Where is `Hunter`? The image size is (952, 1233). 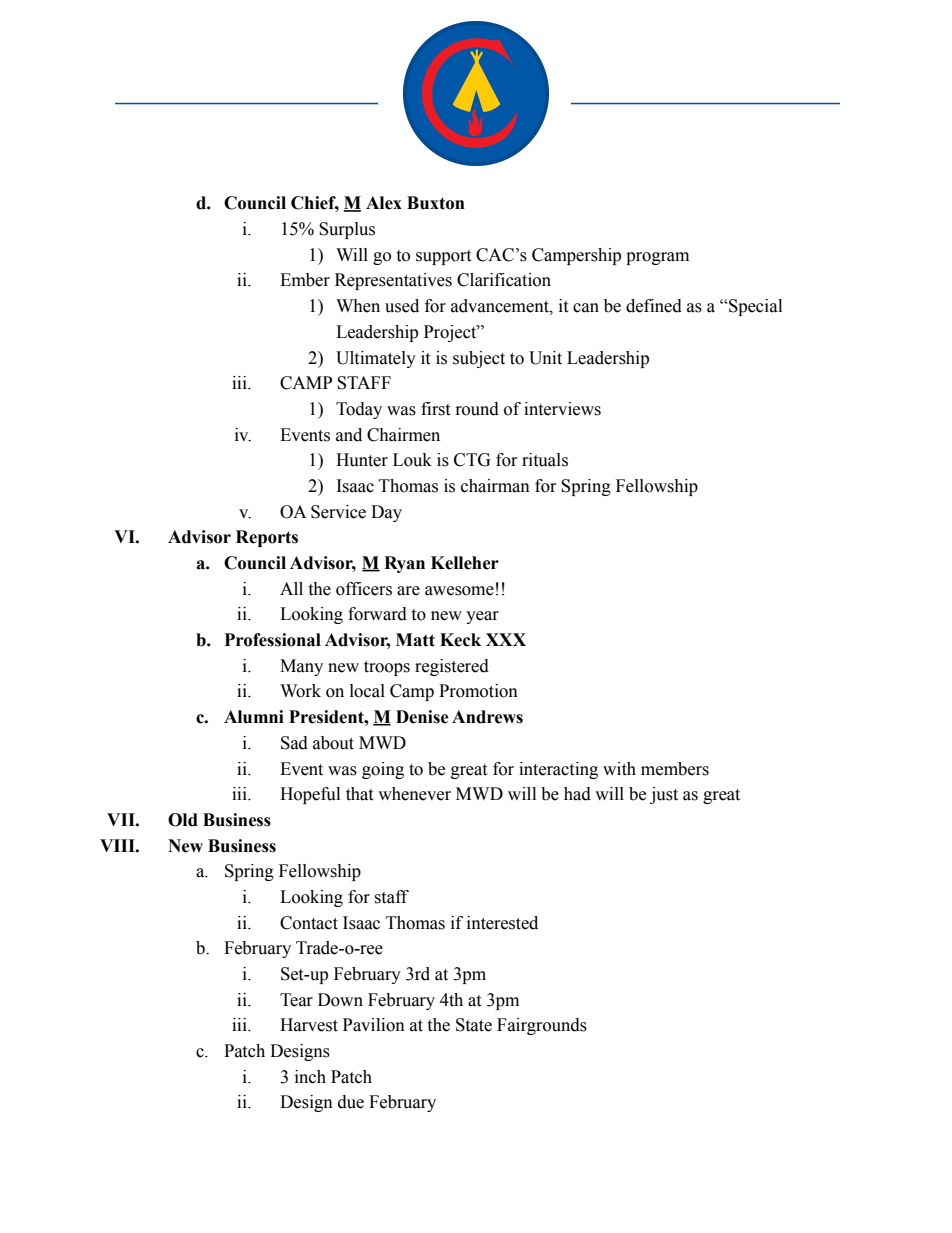
Hunter is located at coordinates (362, 460).
